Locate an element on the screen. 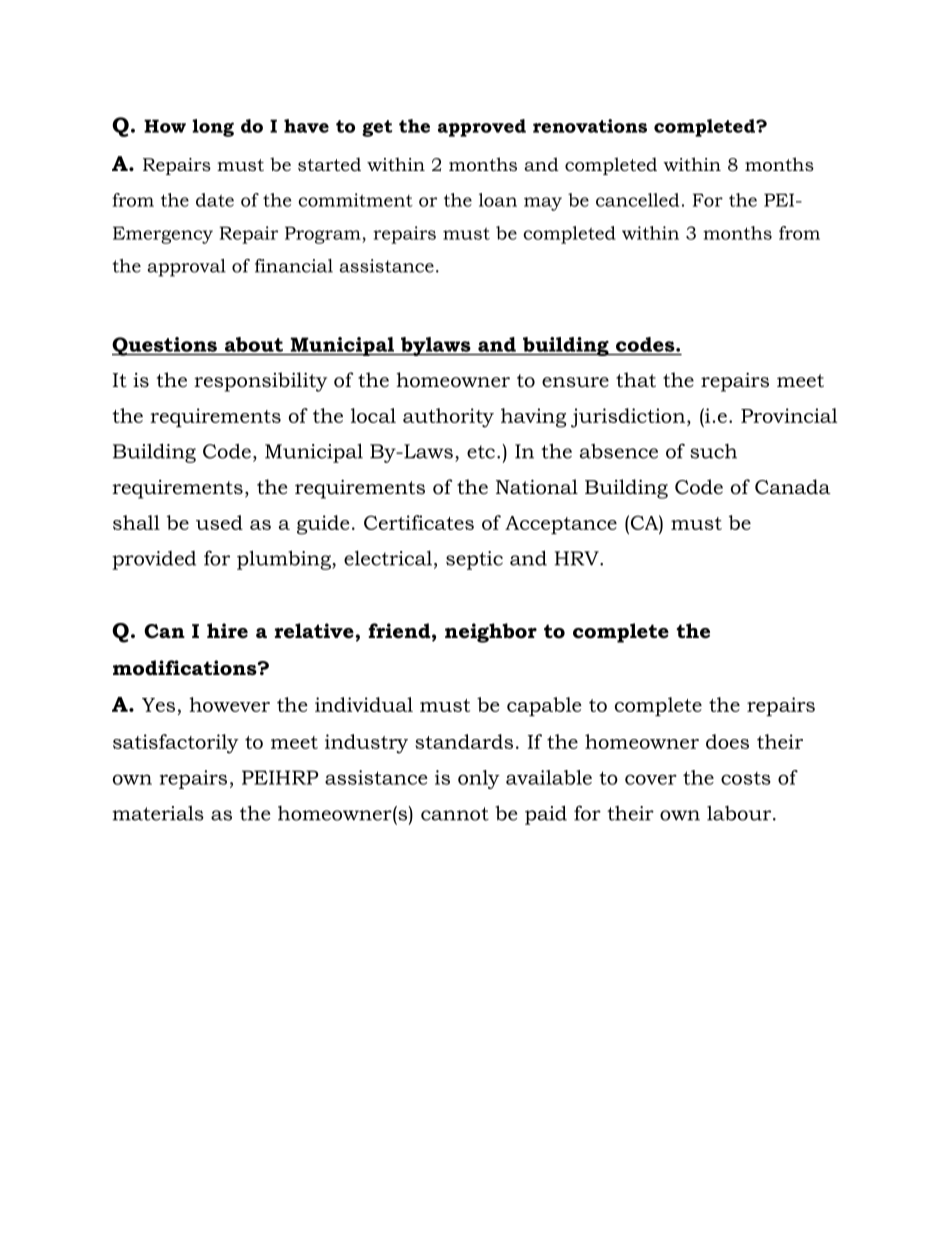  such is located at coordinates (713, 451).
